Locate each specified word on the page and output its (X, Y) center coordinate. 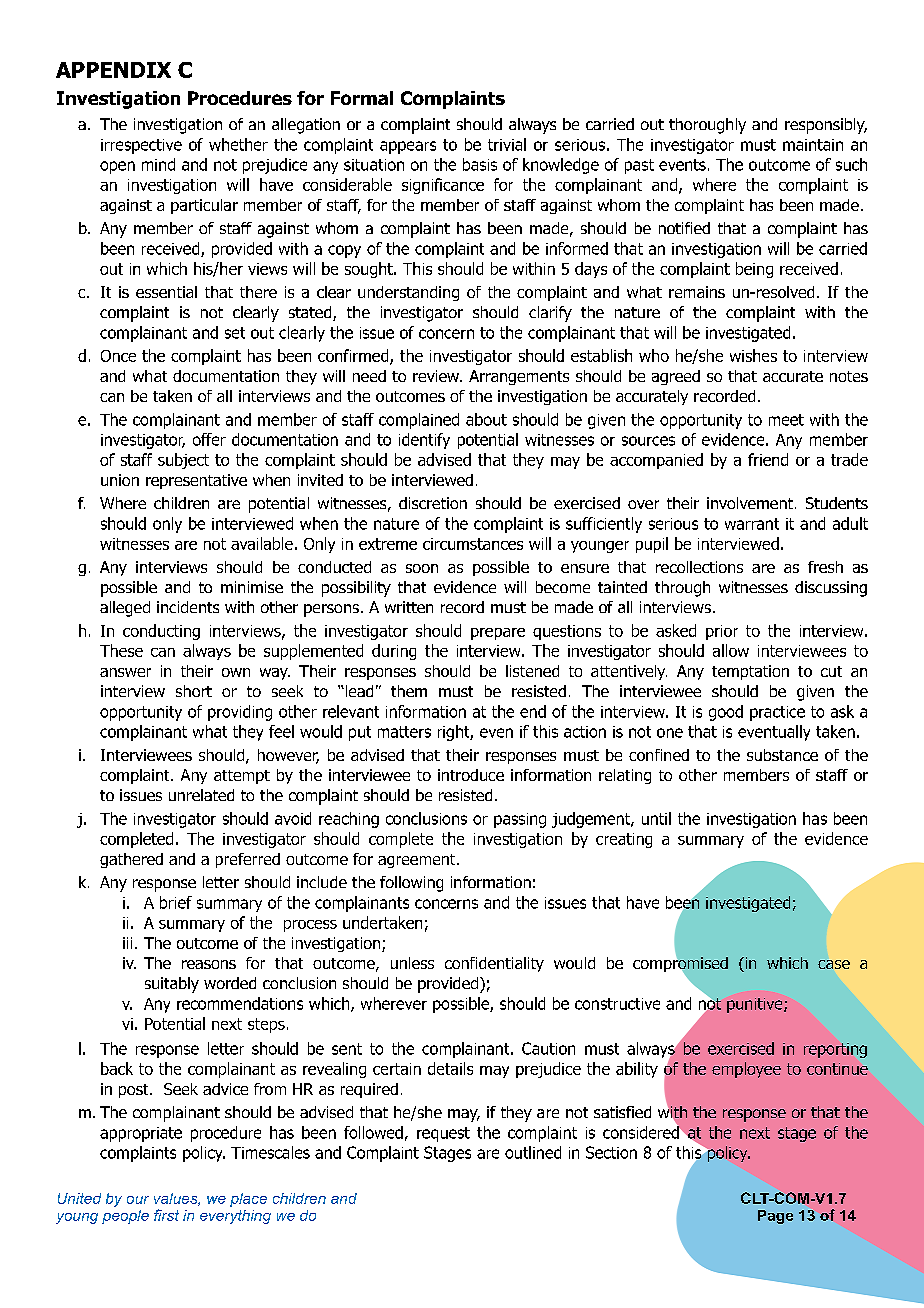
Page (775, 1217)
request (443, 1134)
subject (183, 461)
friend (768, 459)
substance (782, 755)
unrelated (201, 795)
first (166, 1215)
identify (424, 441)
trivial (507, 144)
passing (520, 820)
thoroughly (707, 126)
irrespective (141, 146)
